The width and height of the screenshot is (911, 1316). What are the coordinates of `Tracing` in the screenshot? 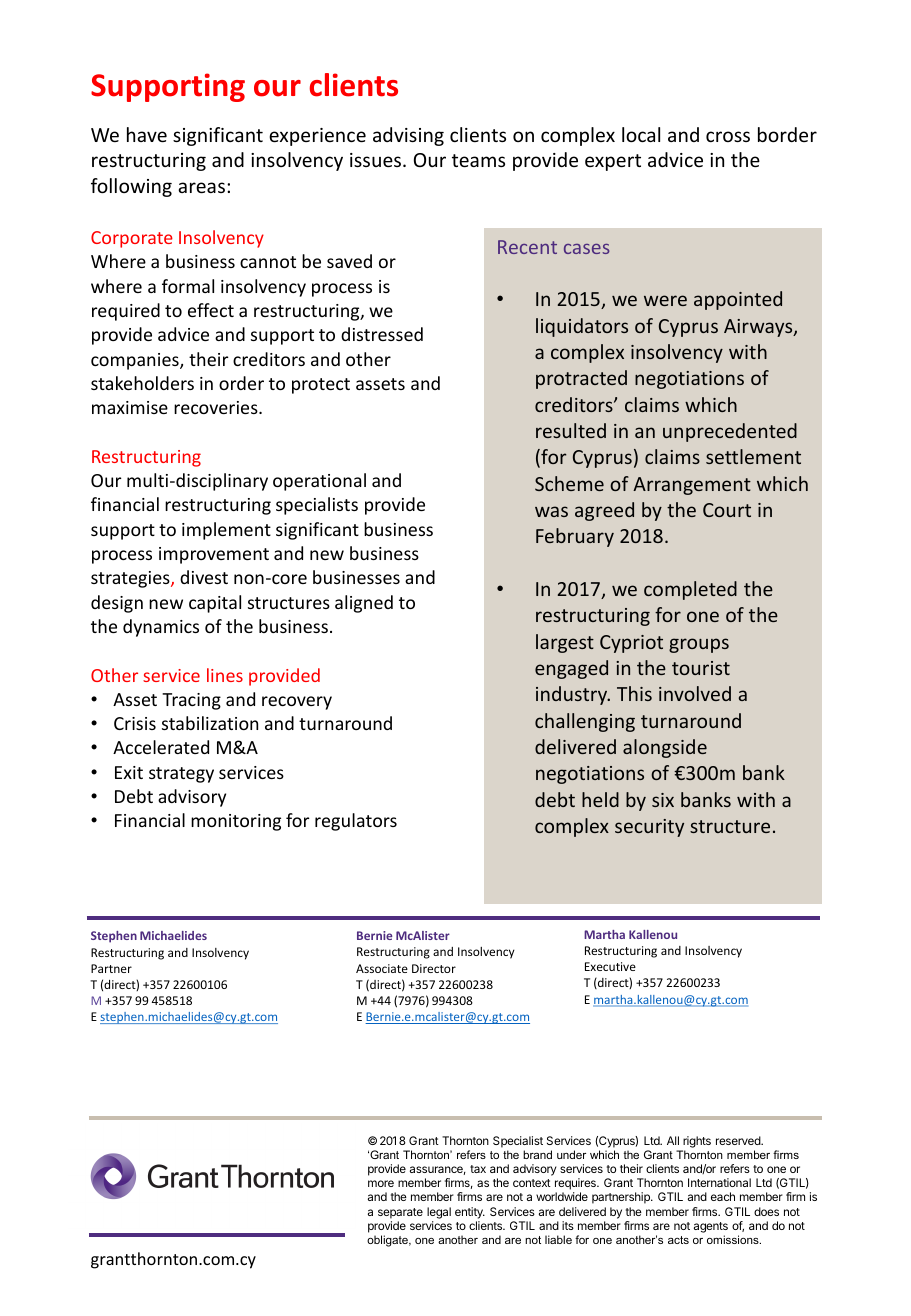 It's located at (191, 701).
